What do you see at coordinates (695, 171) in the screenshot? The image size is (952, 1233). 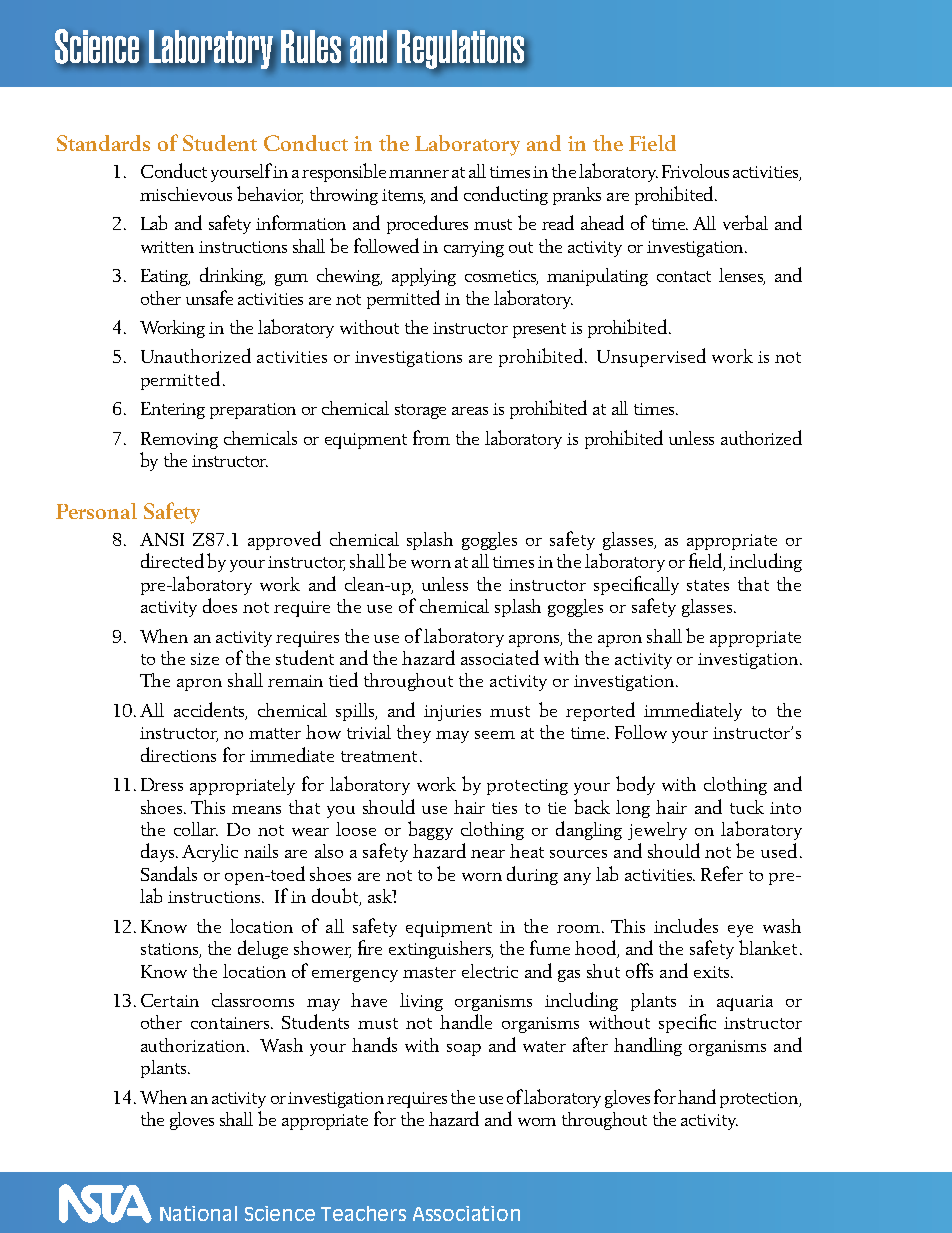 I see `Frivolous` at bounding box center [695, 171].
